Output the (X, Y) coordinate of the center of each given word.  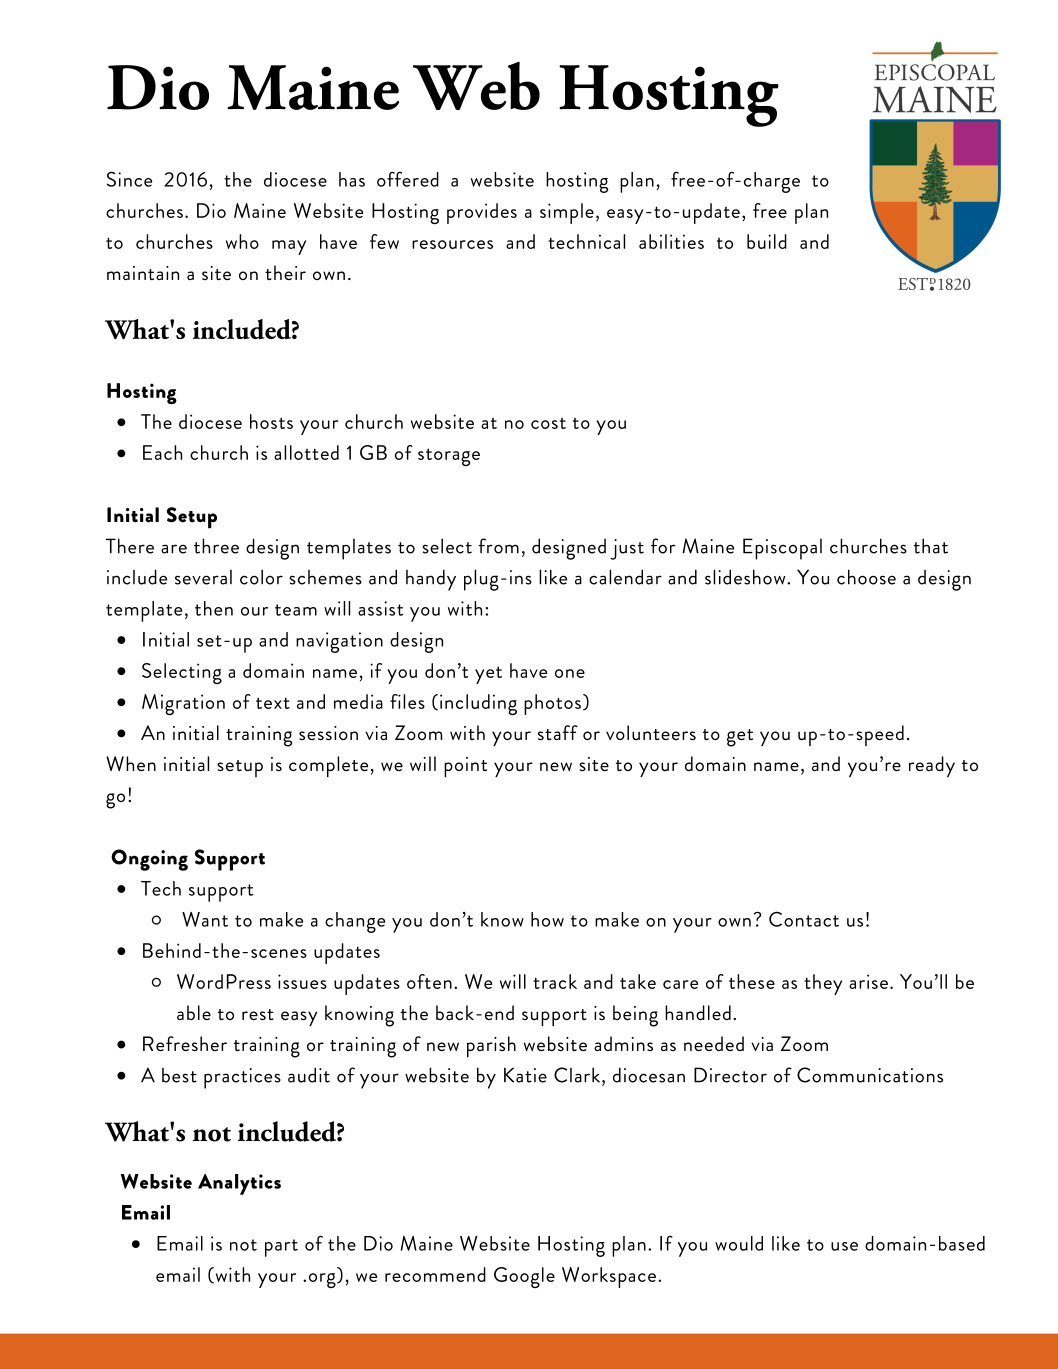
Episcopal (782, 549)
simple (567, 213)
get (740, 738)
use (844, 1246)
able (194, 1012)
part (281, 1248)
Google (524, 1277)
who (242, 241)
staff (558, 732)
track (555, 981)
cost (548, 423)
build (767, 241)
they (823, 984)
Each (162, 452)
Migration (183, 704)
